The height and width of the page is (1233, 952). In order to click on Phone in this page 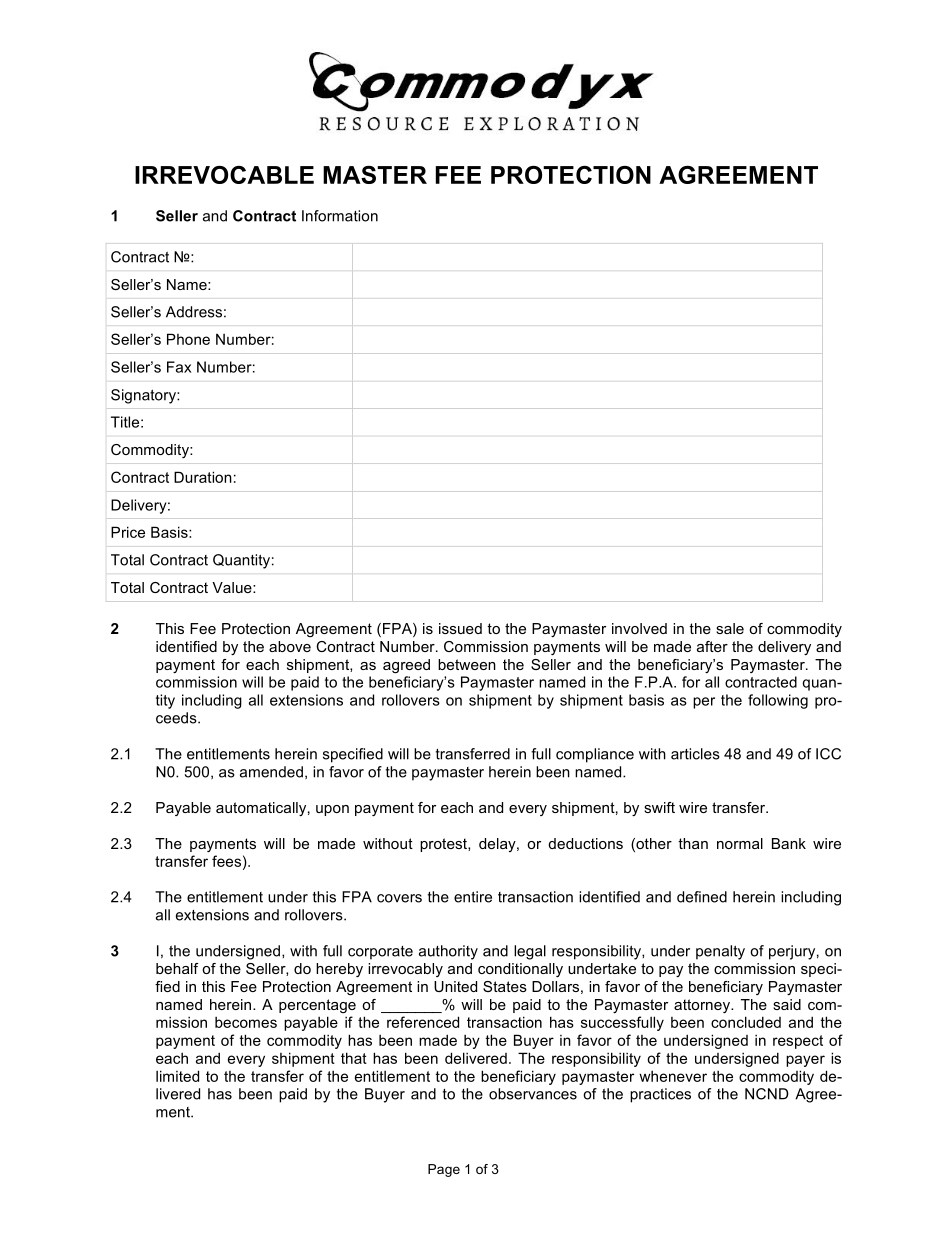, I will do `click(188, 339)`.
